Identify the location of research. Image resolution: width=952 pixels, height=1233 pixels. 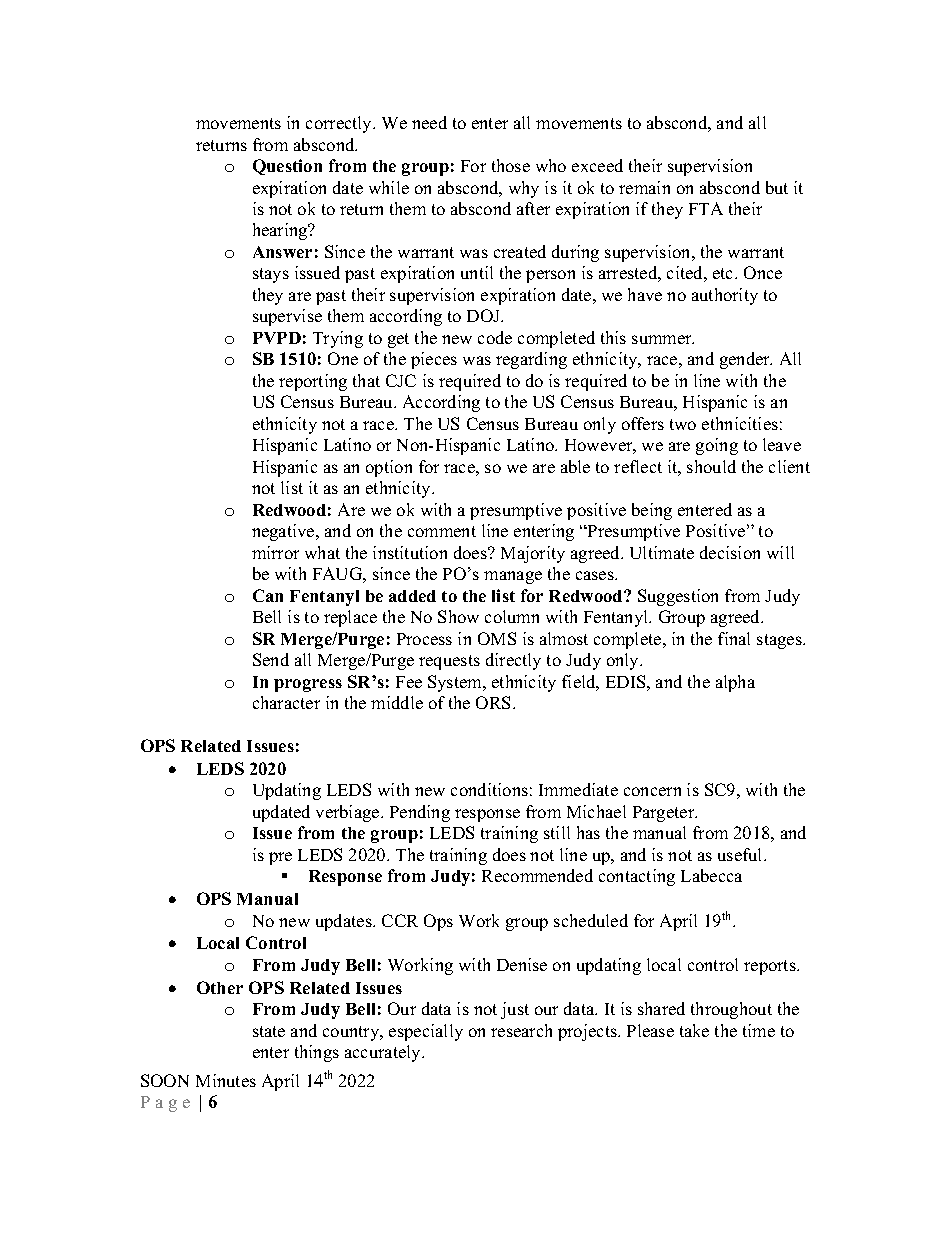
(521, 1030).
